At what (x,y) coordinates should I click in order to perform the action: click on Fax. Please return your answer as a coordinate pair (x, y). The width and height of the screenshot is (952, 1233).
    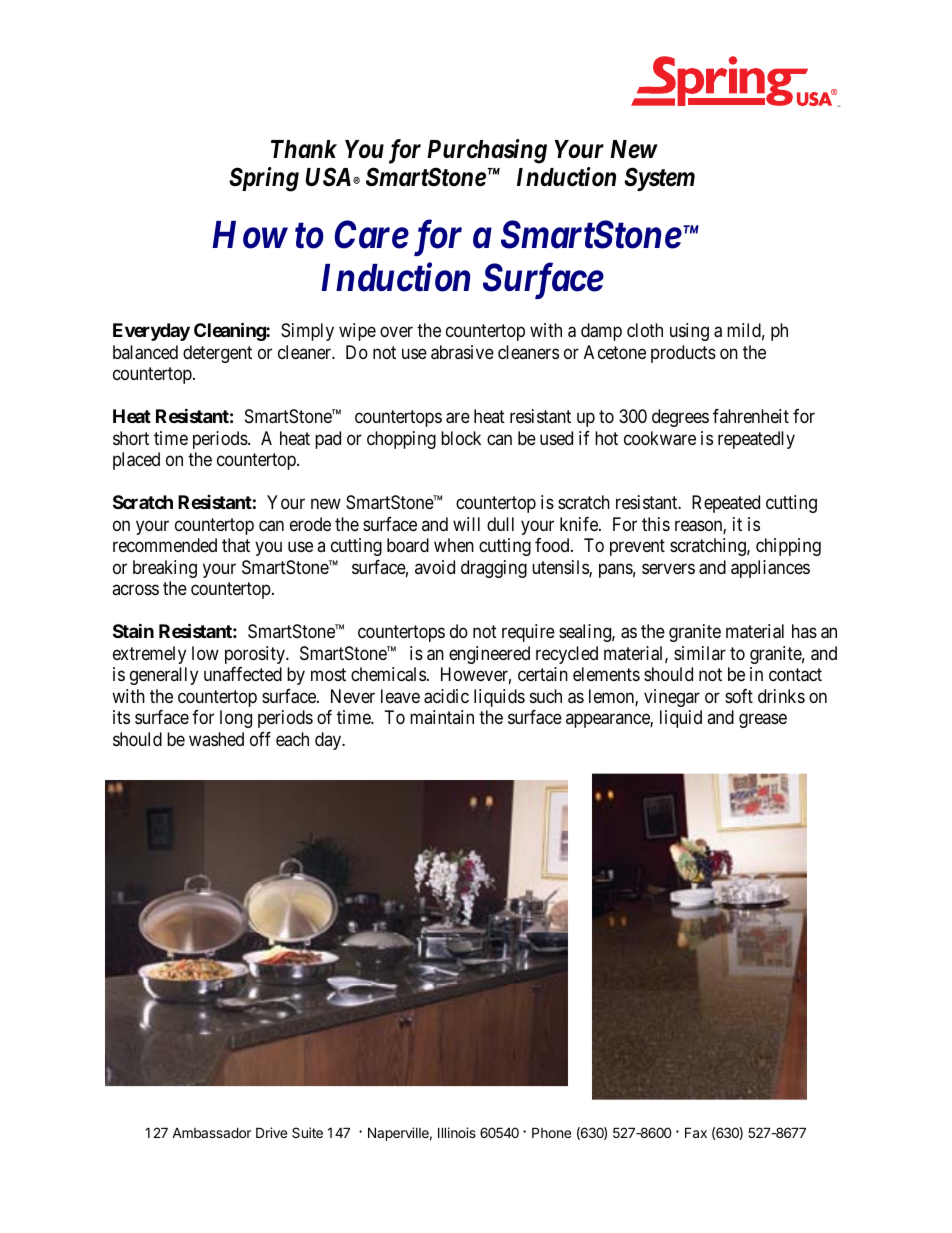
    Looking at the image, I should click on (696, 1132).
